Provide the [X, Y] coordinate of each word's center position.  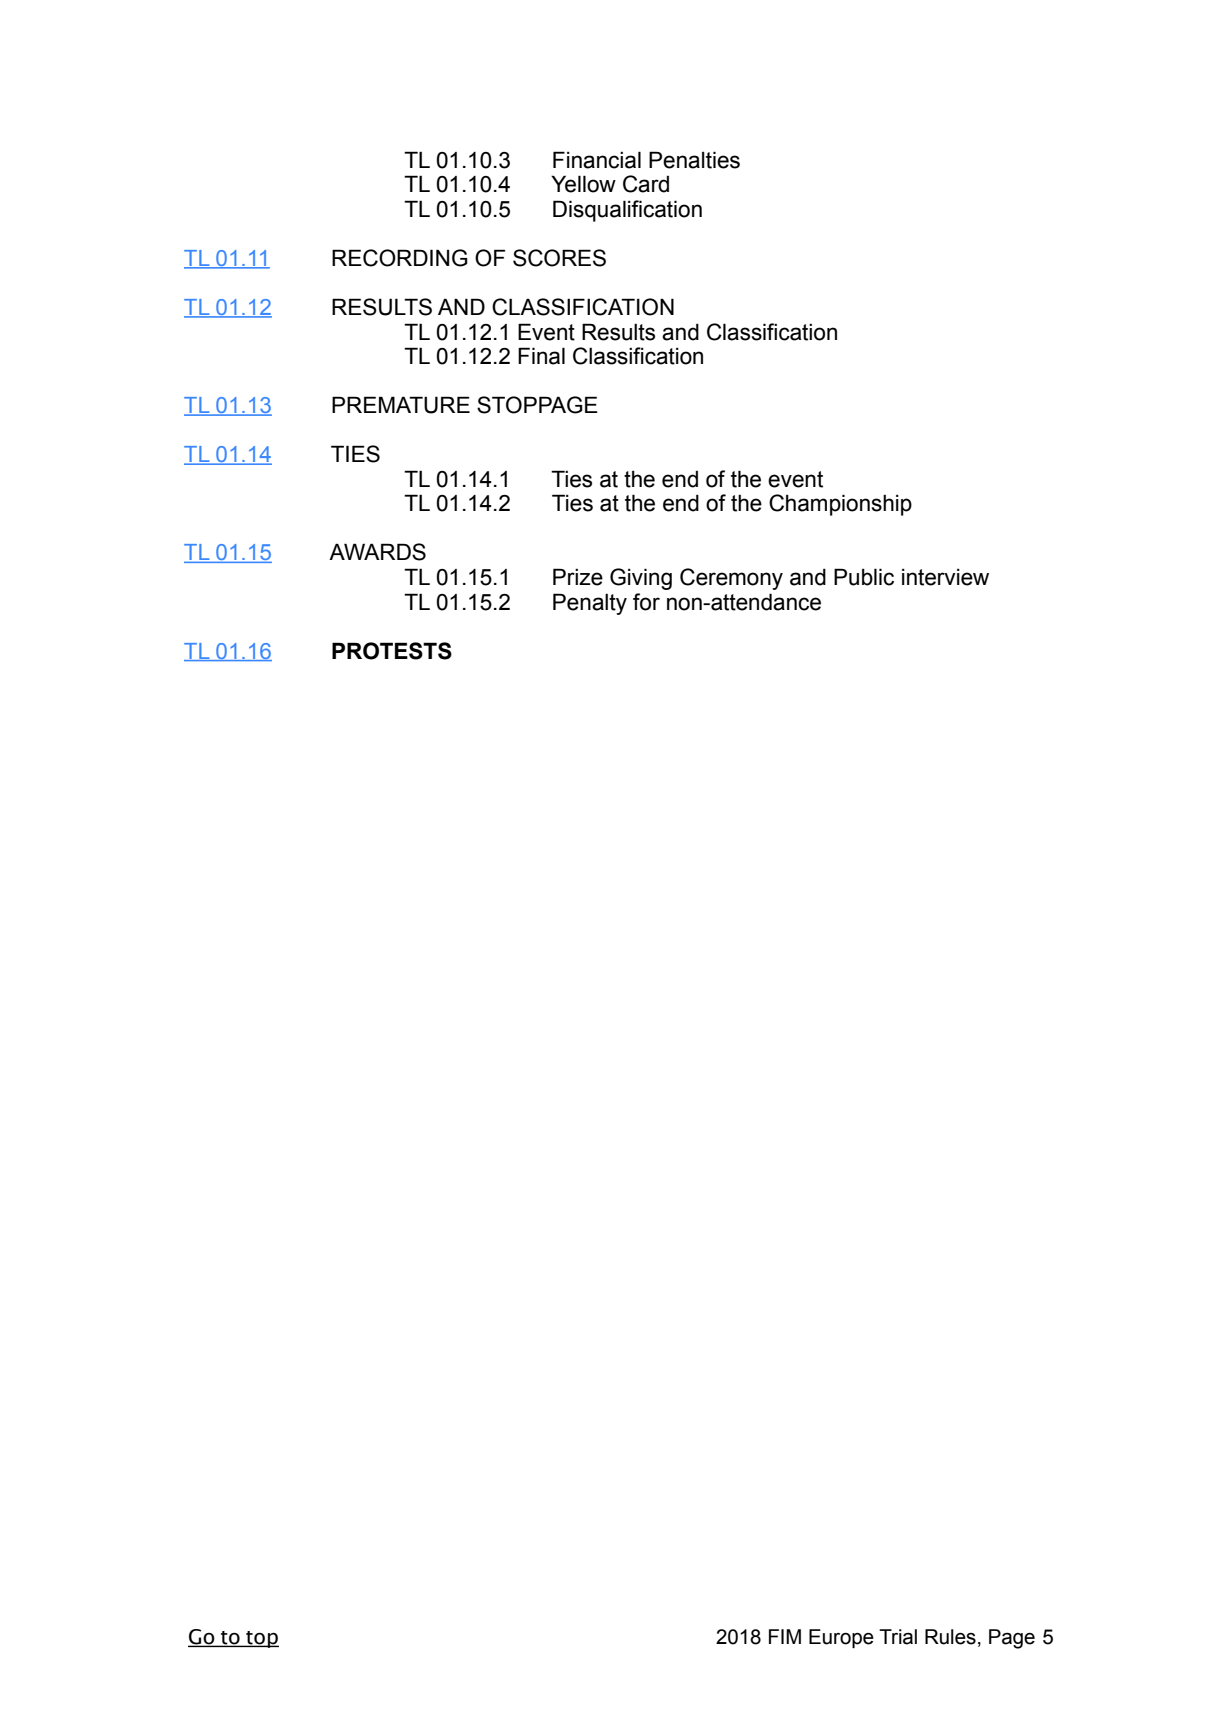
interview [945, 577]
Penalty [590, 604]
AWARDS [377, 552]
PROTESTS [392, 651]
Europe [841, 1638]
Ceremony [731, 579]
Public [864, 577]
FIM [785, 1636]
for [646, 602]
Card [646, 184]
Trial [898, 1637]
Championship [840, 505]
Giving [641, 579]
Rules [950, 1637]
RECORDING [400, 258]
